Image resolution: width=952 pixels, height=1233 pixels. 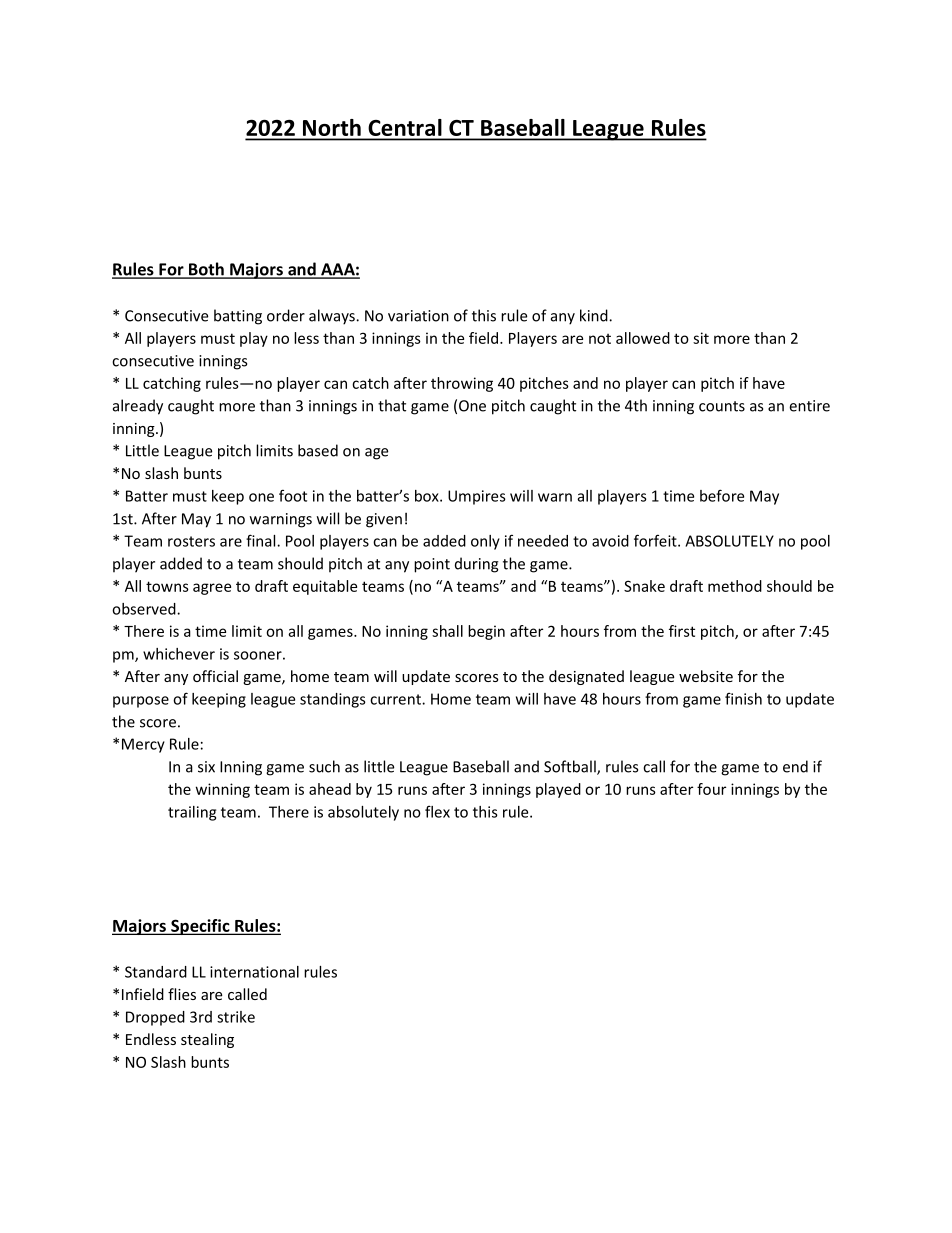 What do you see at coordinates (238, 317) in the screenshot?
I see `batting` at bounding box center [238, 317].
